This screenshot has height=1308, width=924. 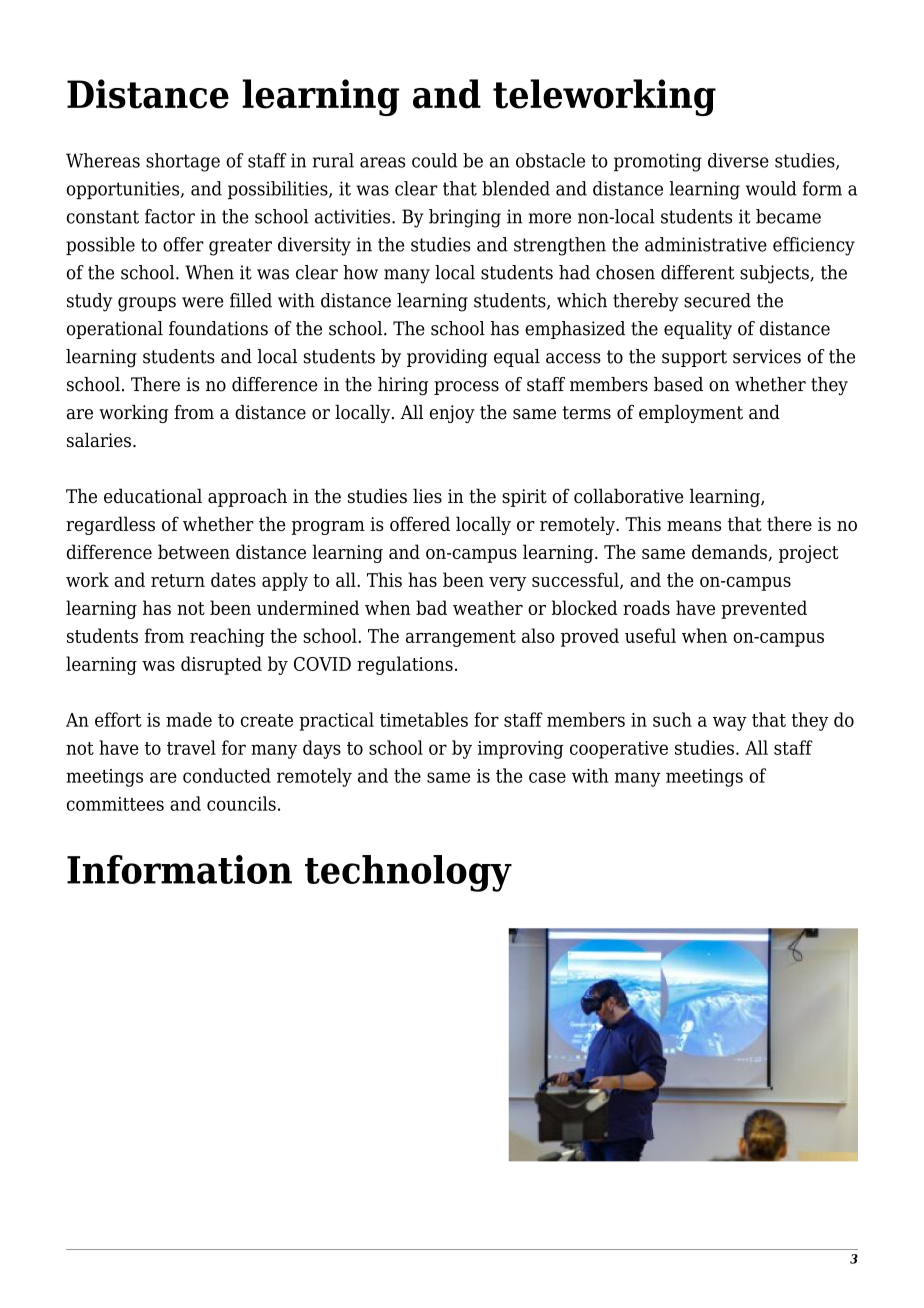 I want to click on diverse, so click(x=738, y=160).
